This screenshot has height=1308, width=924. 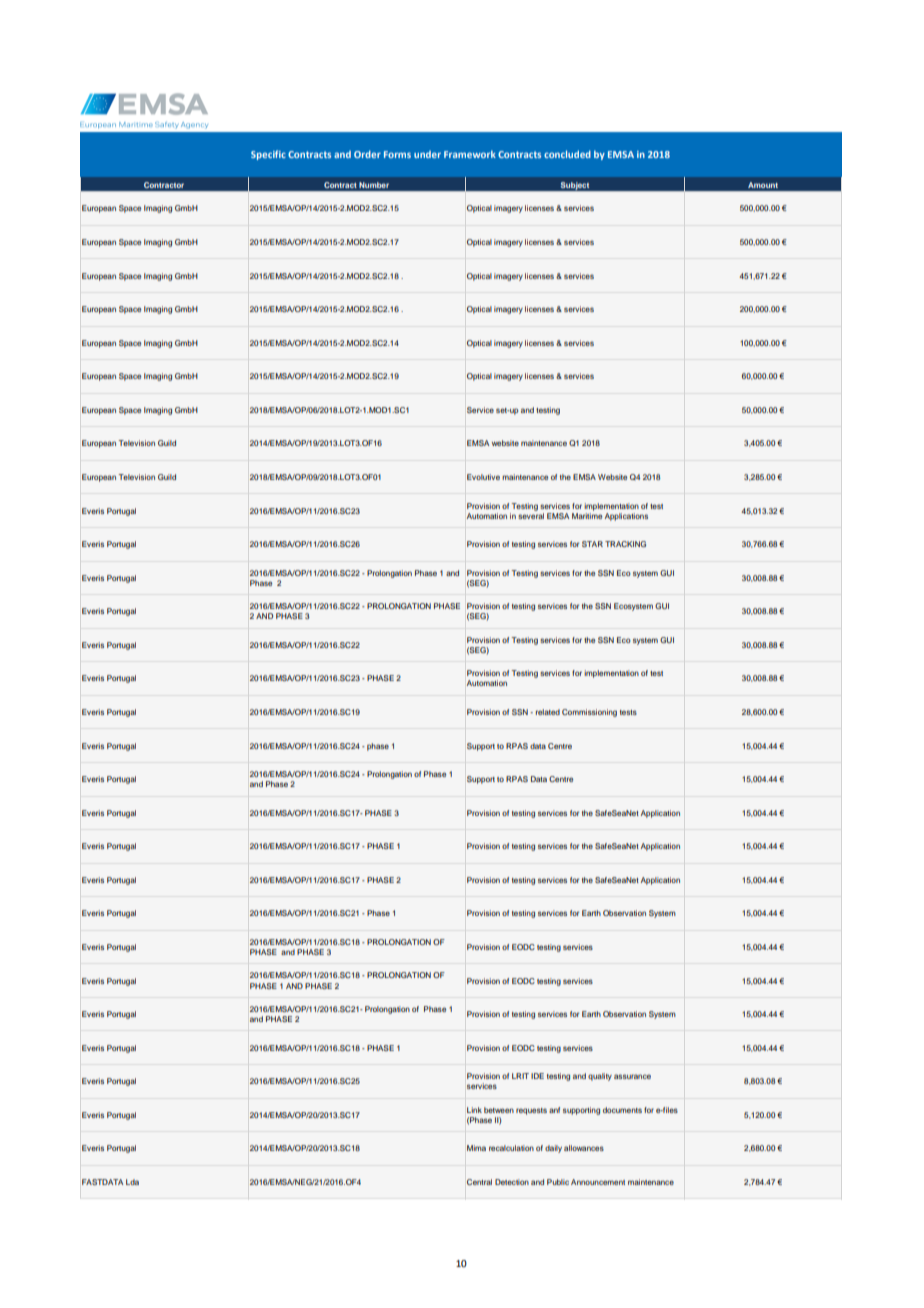 I want to click on Specific, so click(x=268, y=155).
